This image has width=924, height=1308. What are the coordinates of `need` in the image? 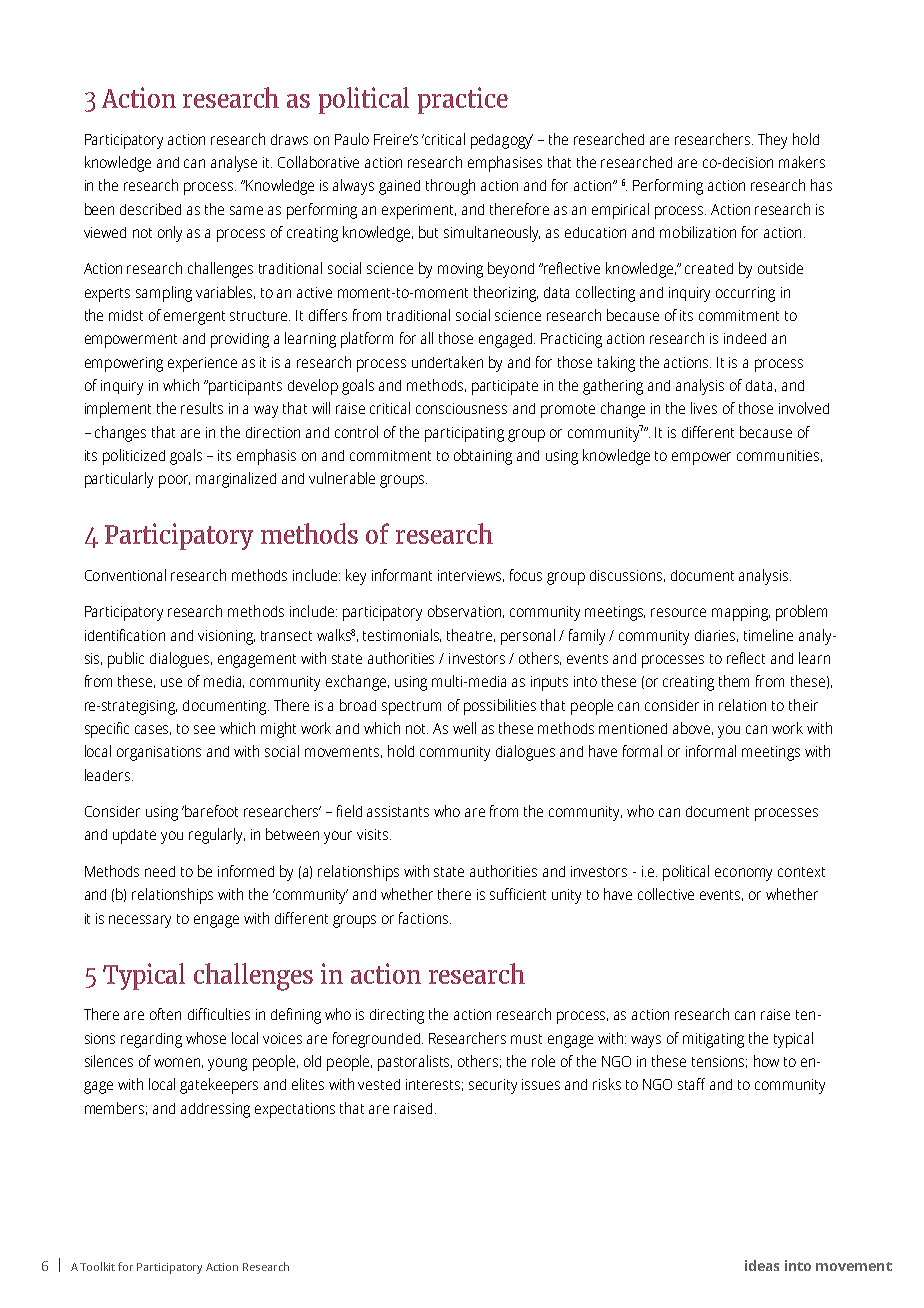 It's located at (160, 871).
